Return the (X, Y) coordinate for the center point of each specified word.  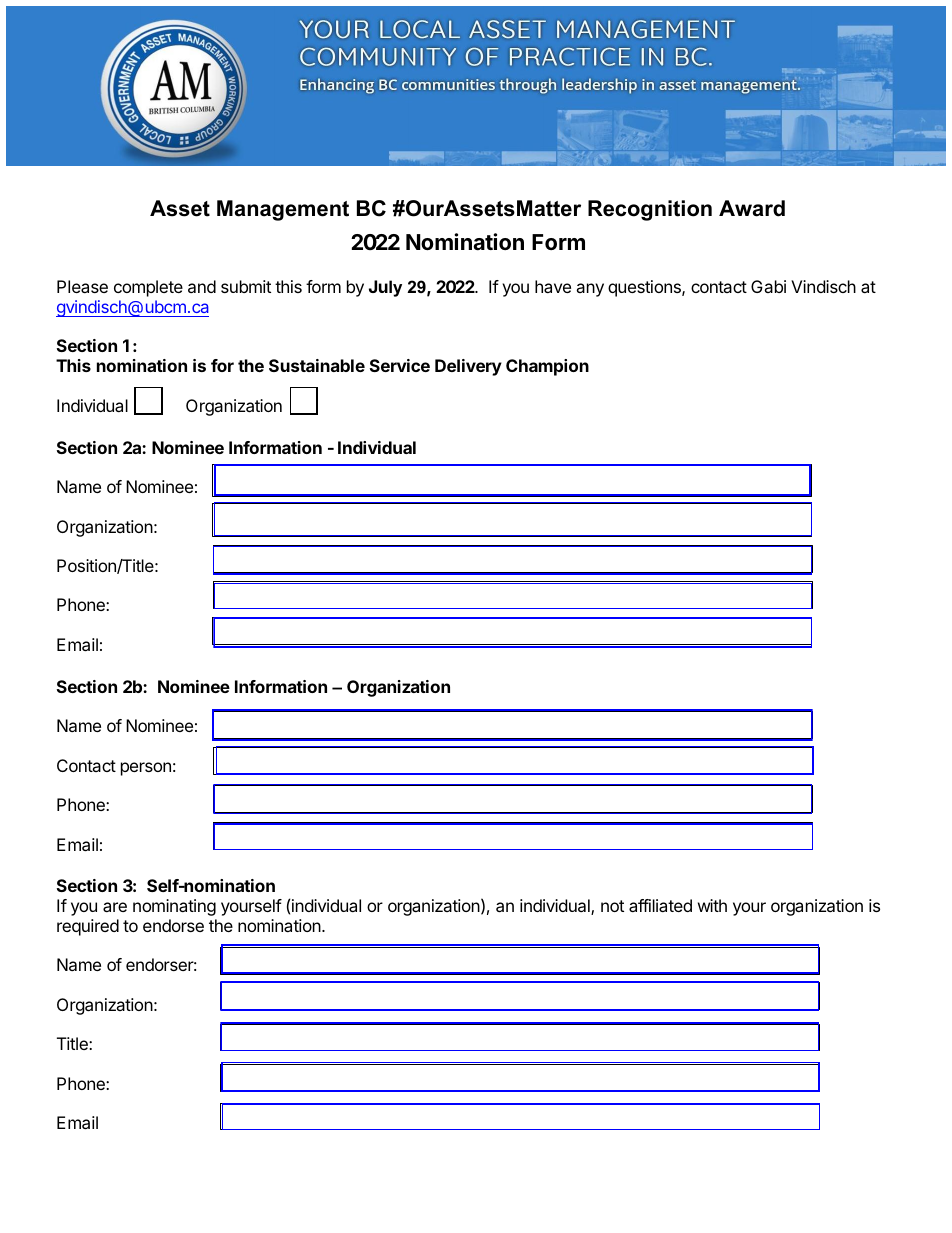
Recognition (650, 210)
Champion (547, 367)
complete (148, 288)
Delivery (468, 367)
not (612, 906)
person (146, 769)
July (385, 288)
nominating (174, 907)
